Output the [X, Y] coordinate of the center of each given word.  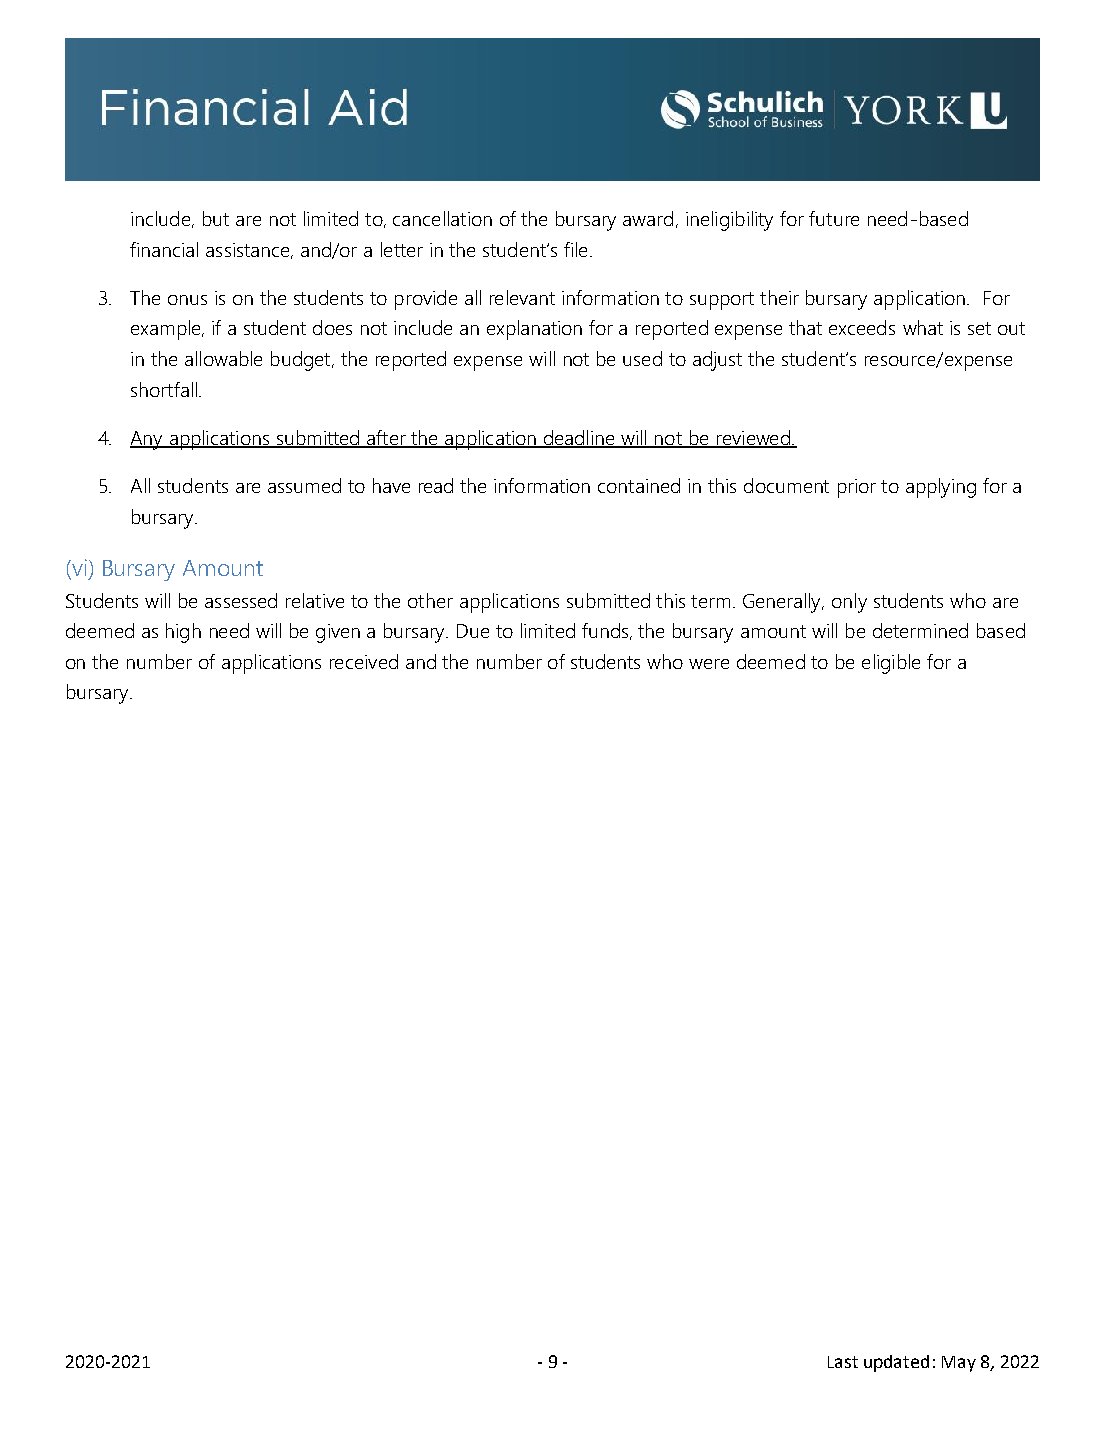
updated [896, 1363]
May [959, 1364]
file [575, 249]
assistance [249, 251]
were [709, 664]
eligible [891, 664]
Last [843, 1362]
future [834, 218]
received [364, 661]
